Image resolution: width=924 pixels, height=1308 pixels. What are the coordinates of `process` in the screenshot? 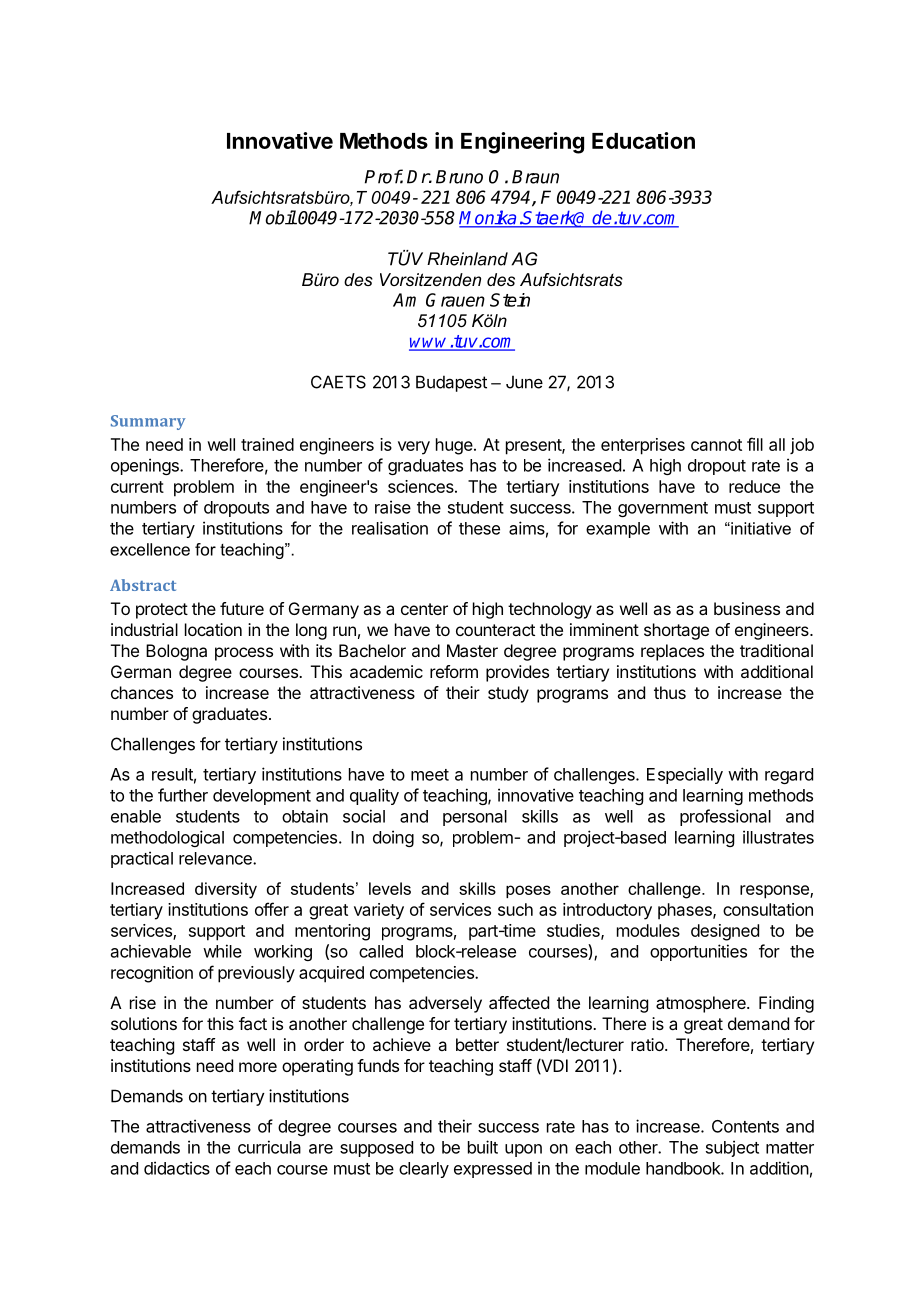 It's located at (244, 654).
